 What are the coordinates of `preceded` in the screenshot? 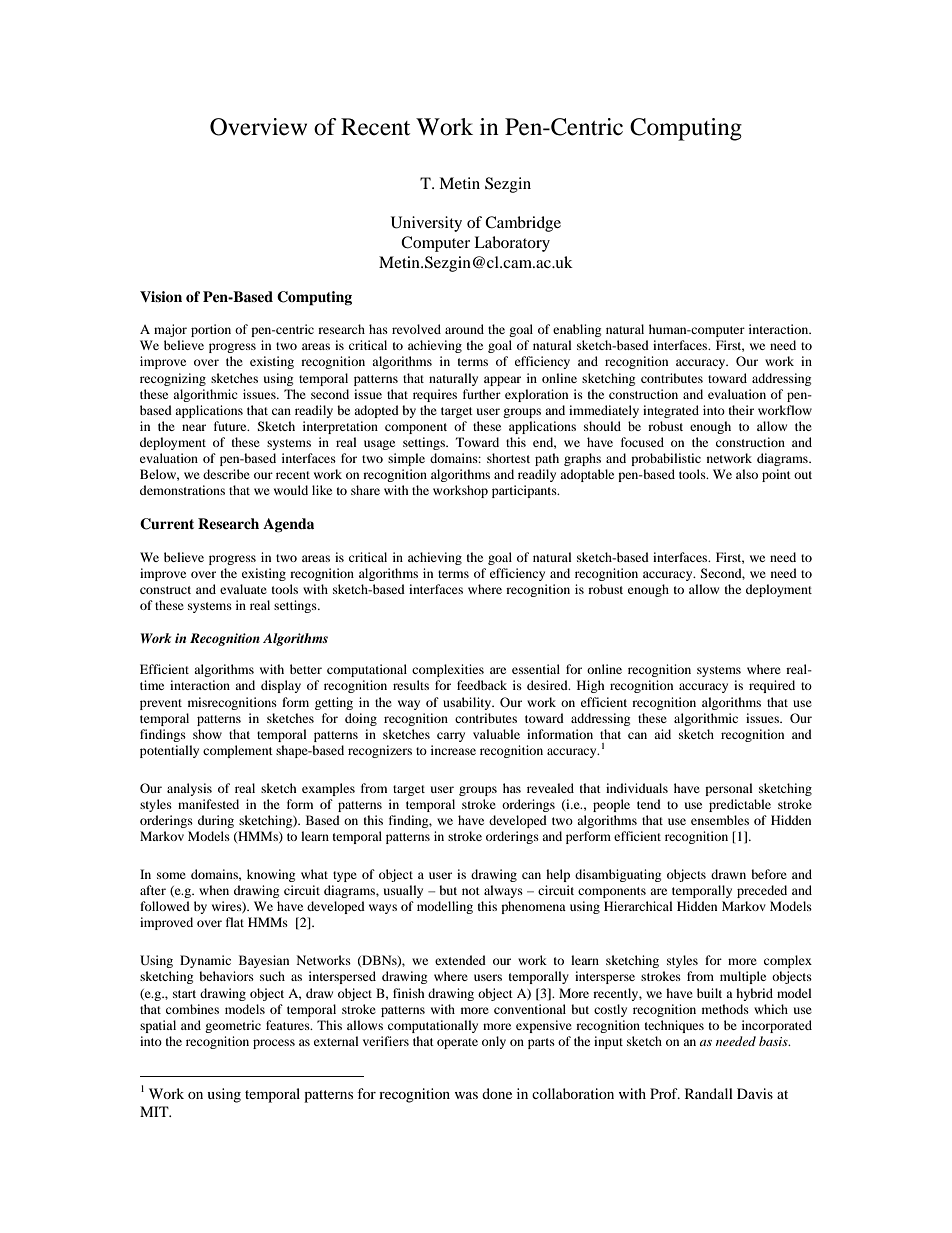 It's located at (762, 891).
